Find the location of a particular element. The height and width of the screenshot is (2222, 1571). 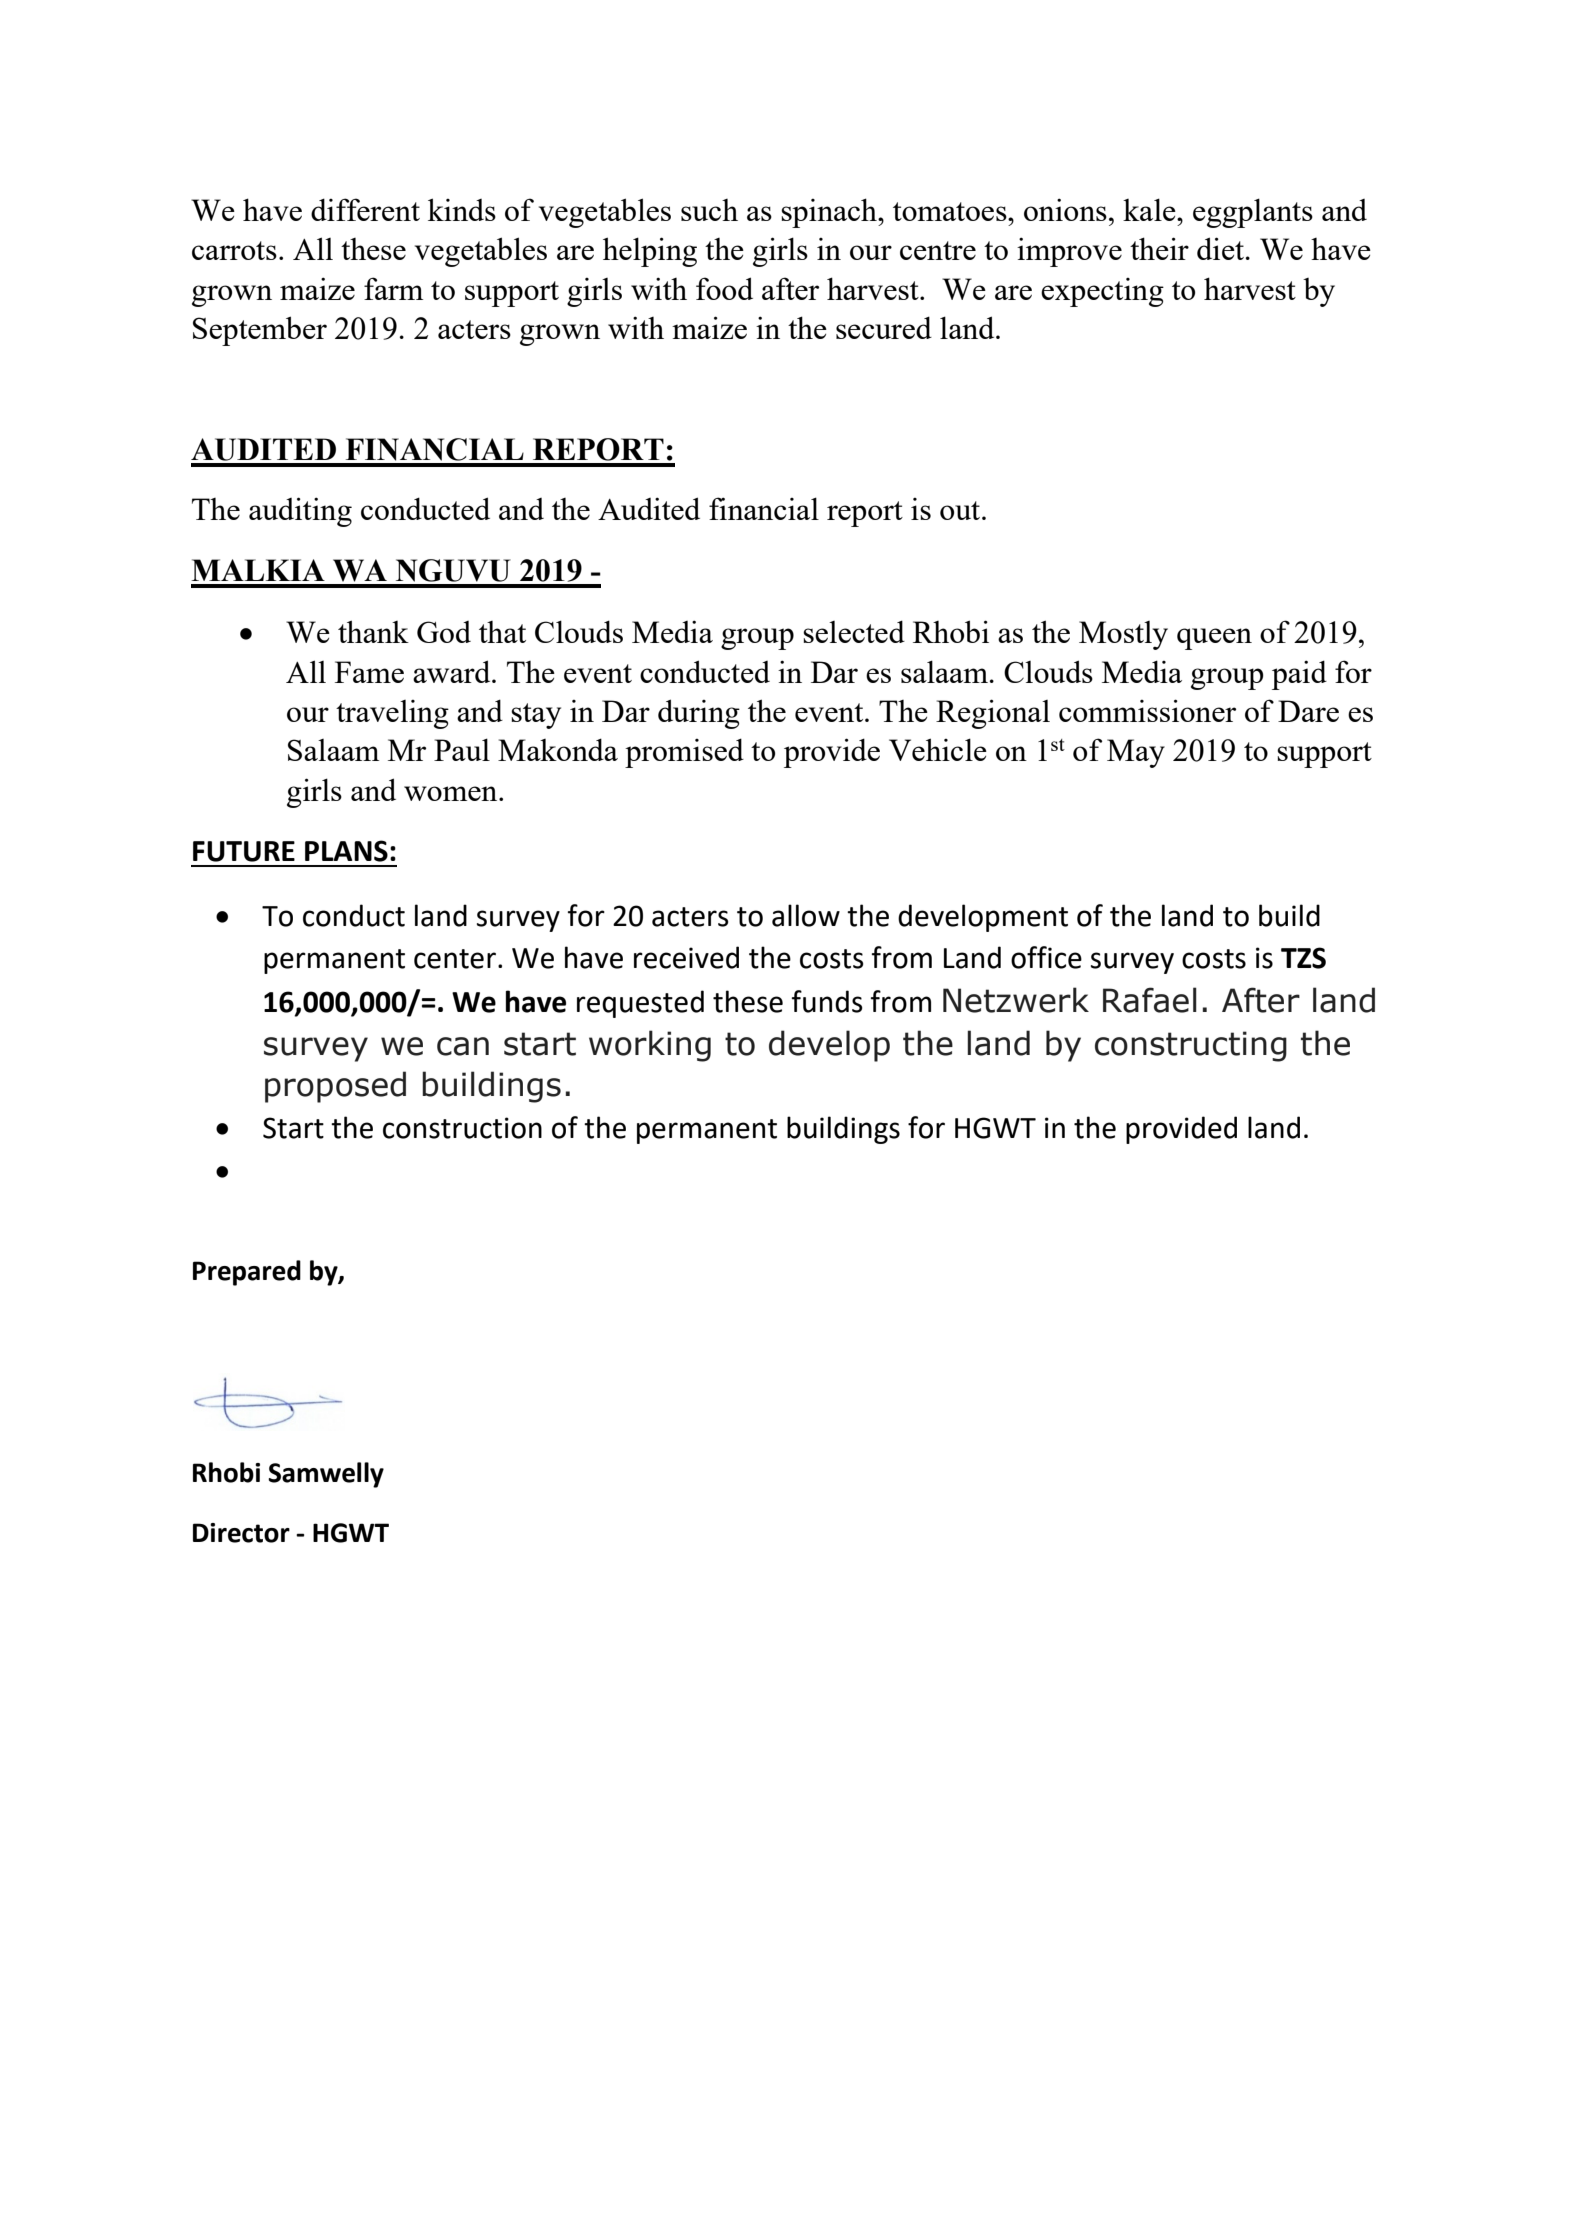

proposed is located at coordinates (335, 1087).
